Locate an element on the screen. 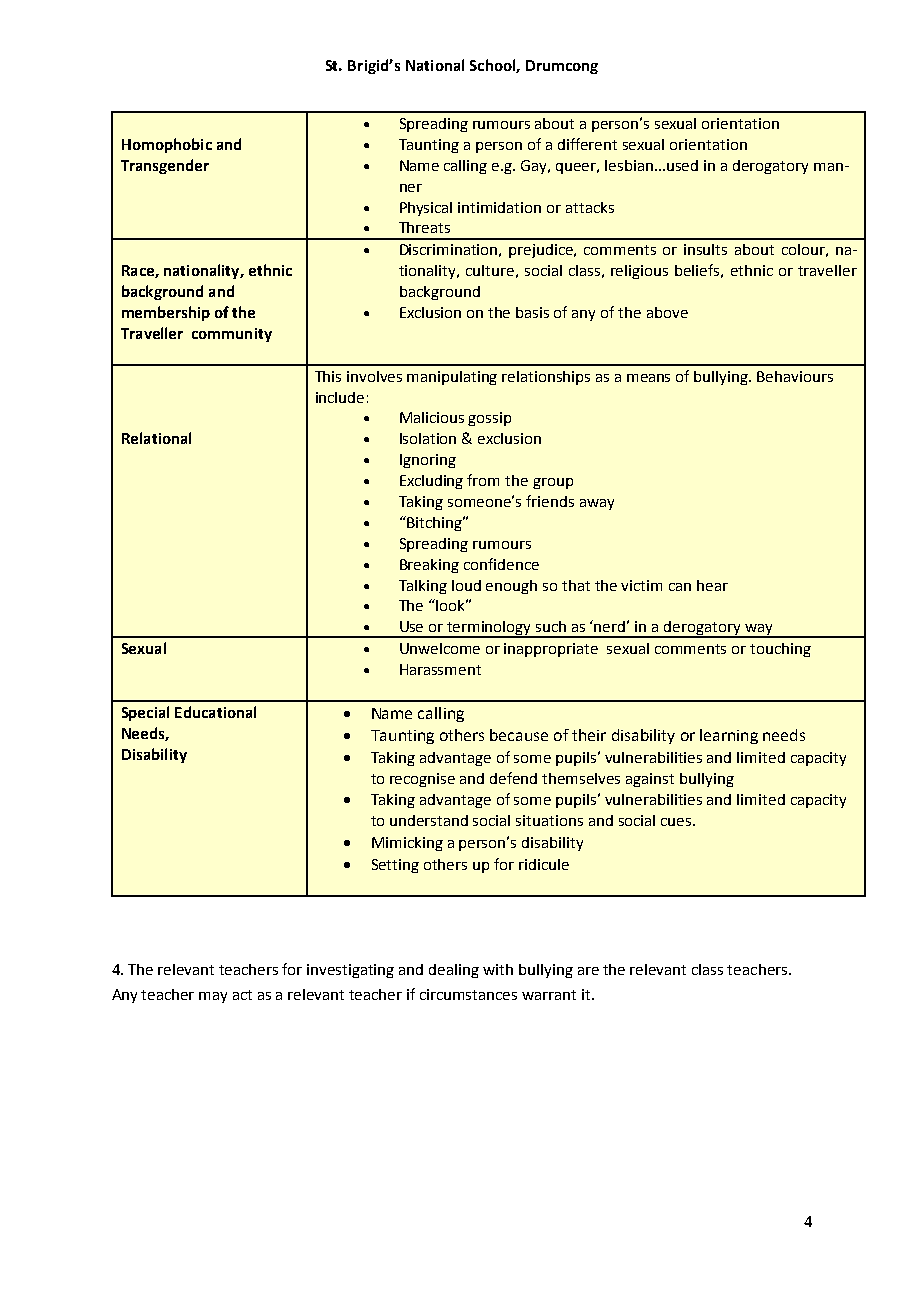 The image size is (924, 1308). Educational is located at coordinates (215, 712).
